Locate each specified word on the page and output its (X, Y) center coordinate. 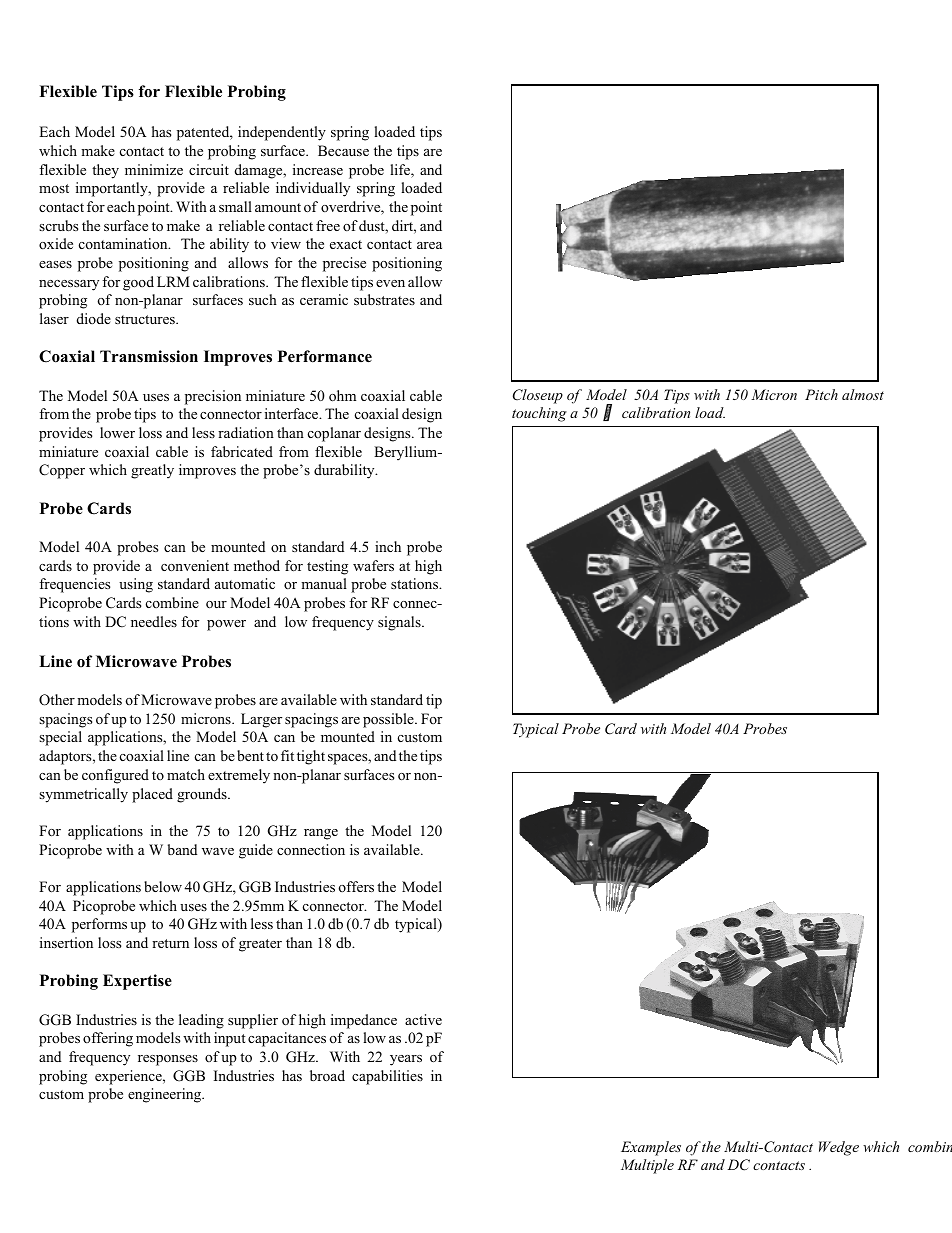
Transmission (149, 356)
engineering (166, 1095)
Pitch (821, 394)
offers (356, 886)
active (423, 1019)
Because (343, 150)
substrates (384, 299)
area (429, 245)
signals (400, 623)
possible (389, 720)
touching (539, 414)
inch (388, 546)
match (186, 774)
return (170, 943)
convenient (195, 565)
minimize (154, 169)
